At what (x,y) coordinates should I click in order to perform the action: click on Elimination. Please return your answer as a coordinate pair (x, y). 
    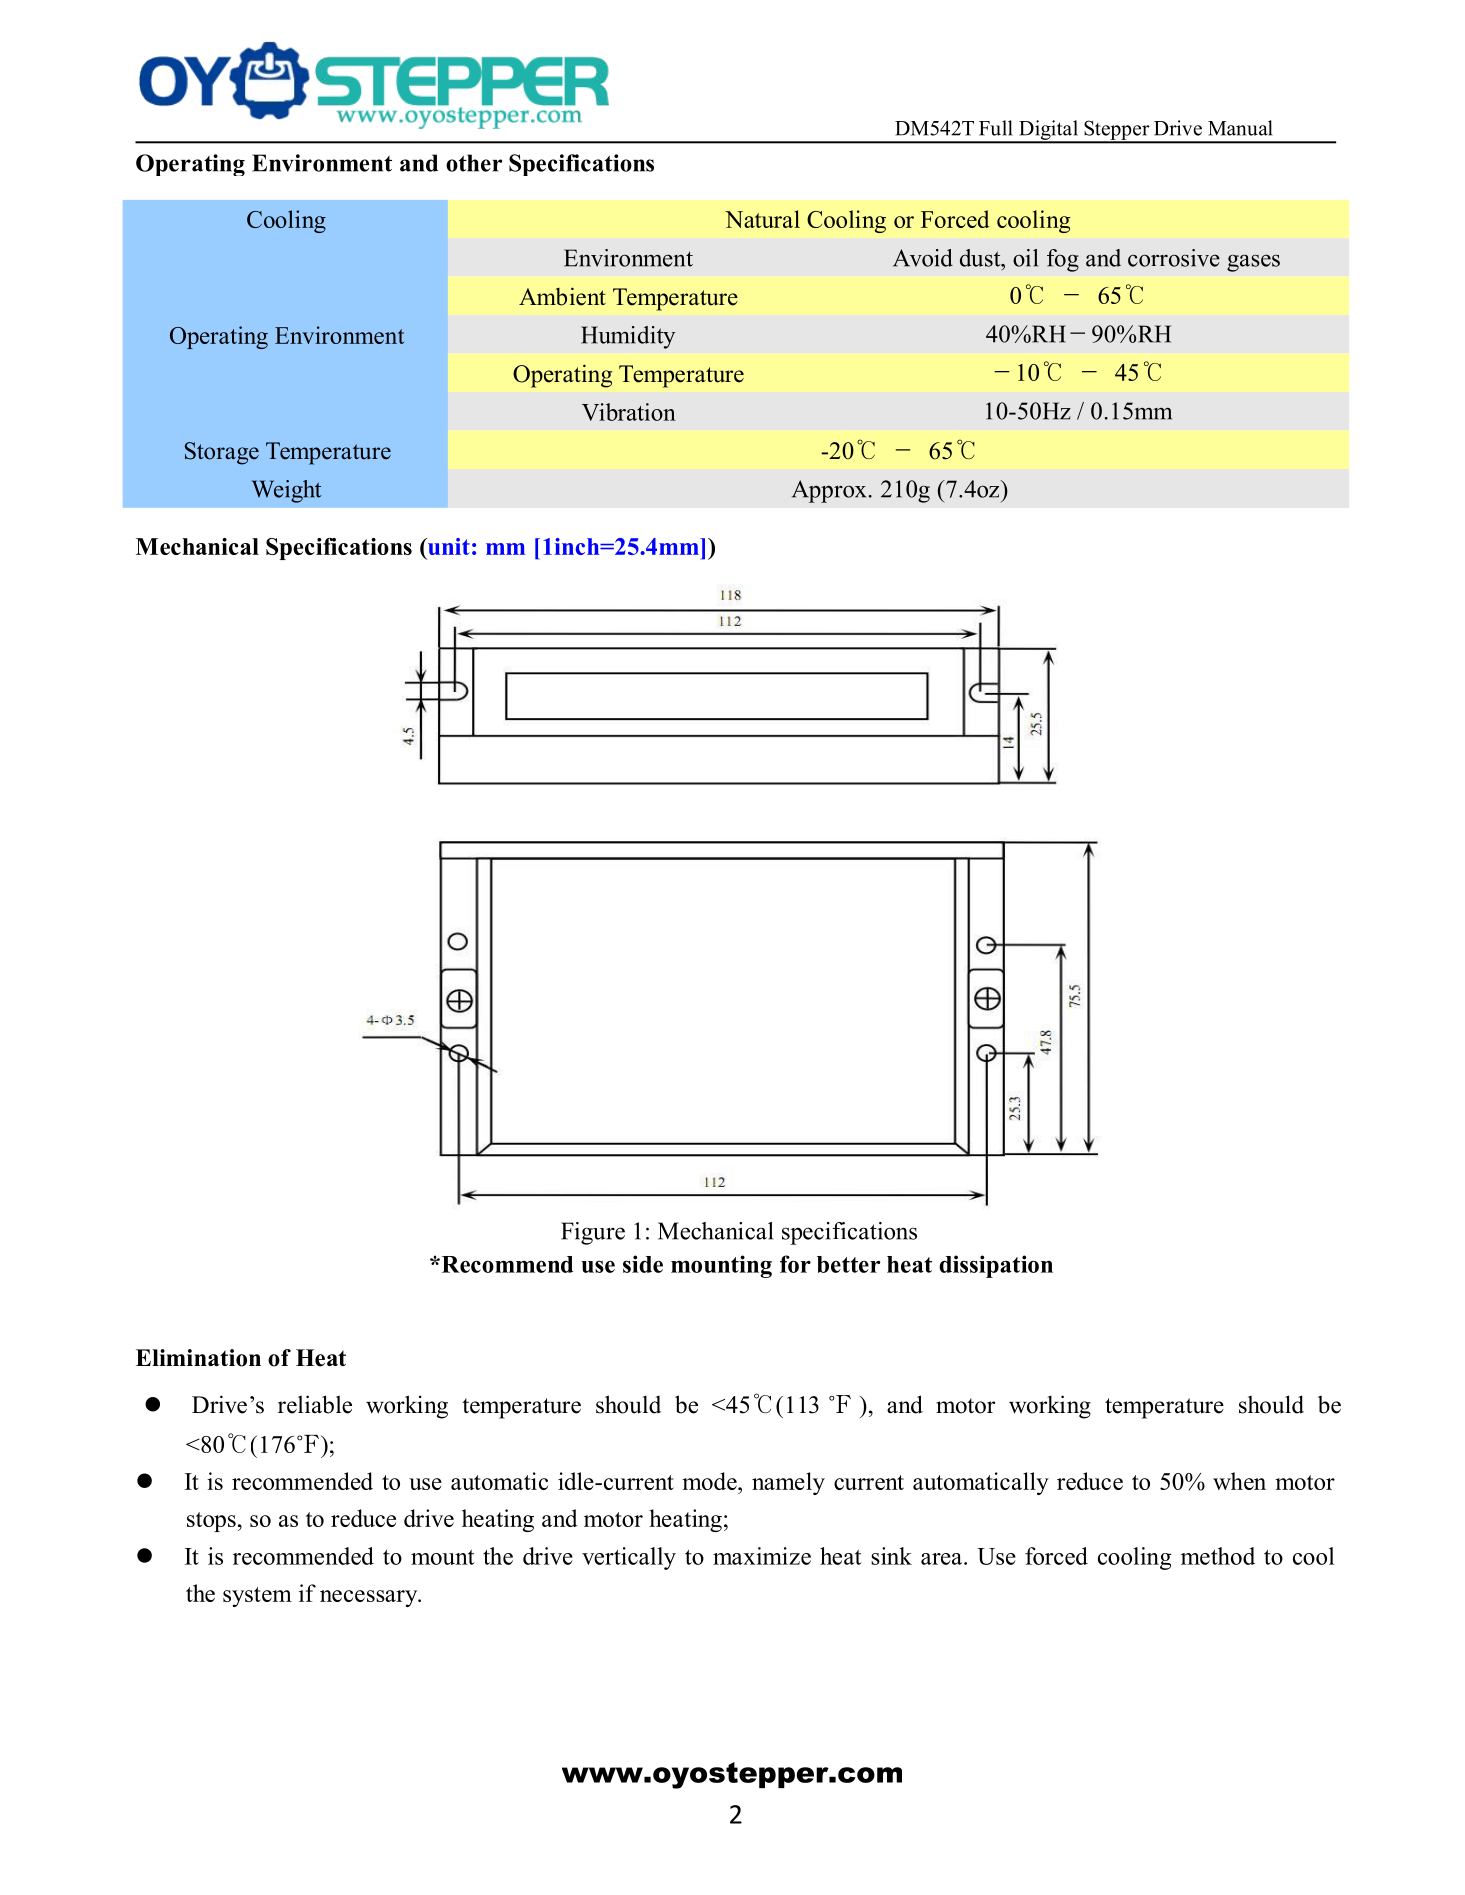
    Looking at the image, I should click on (198, 1358).
